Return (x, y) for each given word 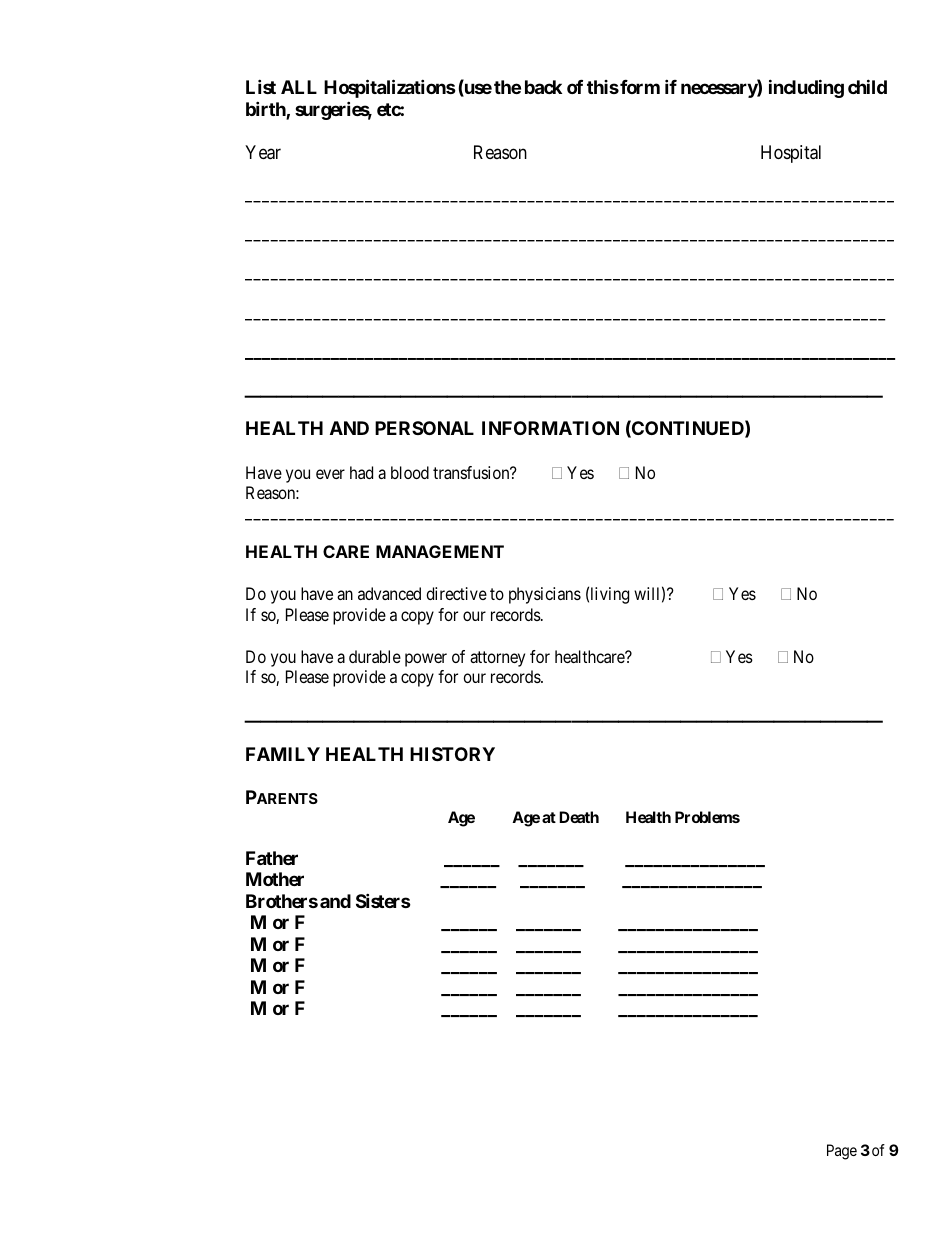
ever (330, 474)
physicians (545, 595)
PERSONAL (424, 428)
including (806, 88)
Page (842, 1152)
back (543, 87)
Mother (275, 879)
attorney (497, 659)
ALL (299, 87)
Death (579, 817)
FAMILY (283, 754)
